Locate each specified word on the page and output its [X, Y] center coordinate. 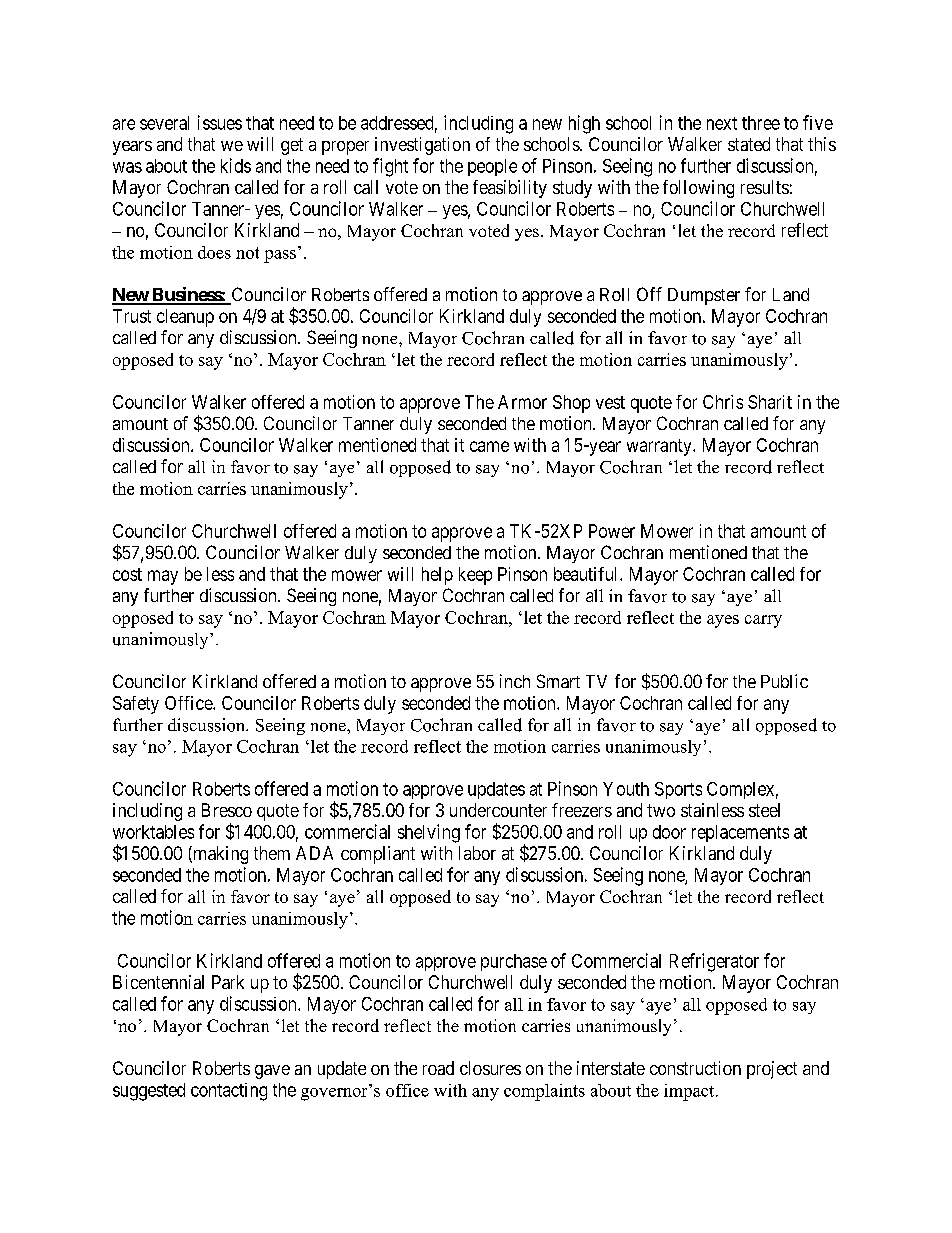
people [492, 167]
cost [127, 574]
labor [477, 853]
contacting [229, 1092]
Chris [723, 402]
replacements [740, 833]
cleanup [185, 318]
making [219, 855]
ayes [723, 621]
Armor [522, 402]
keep [475, 576]
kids [236, 165]
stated [749, 144]
